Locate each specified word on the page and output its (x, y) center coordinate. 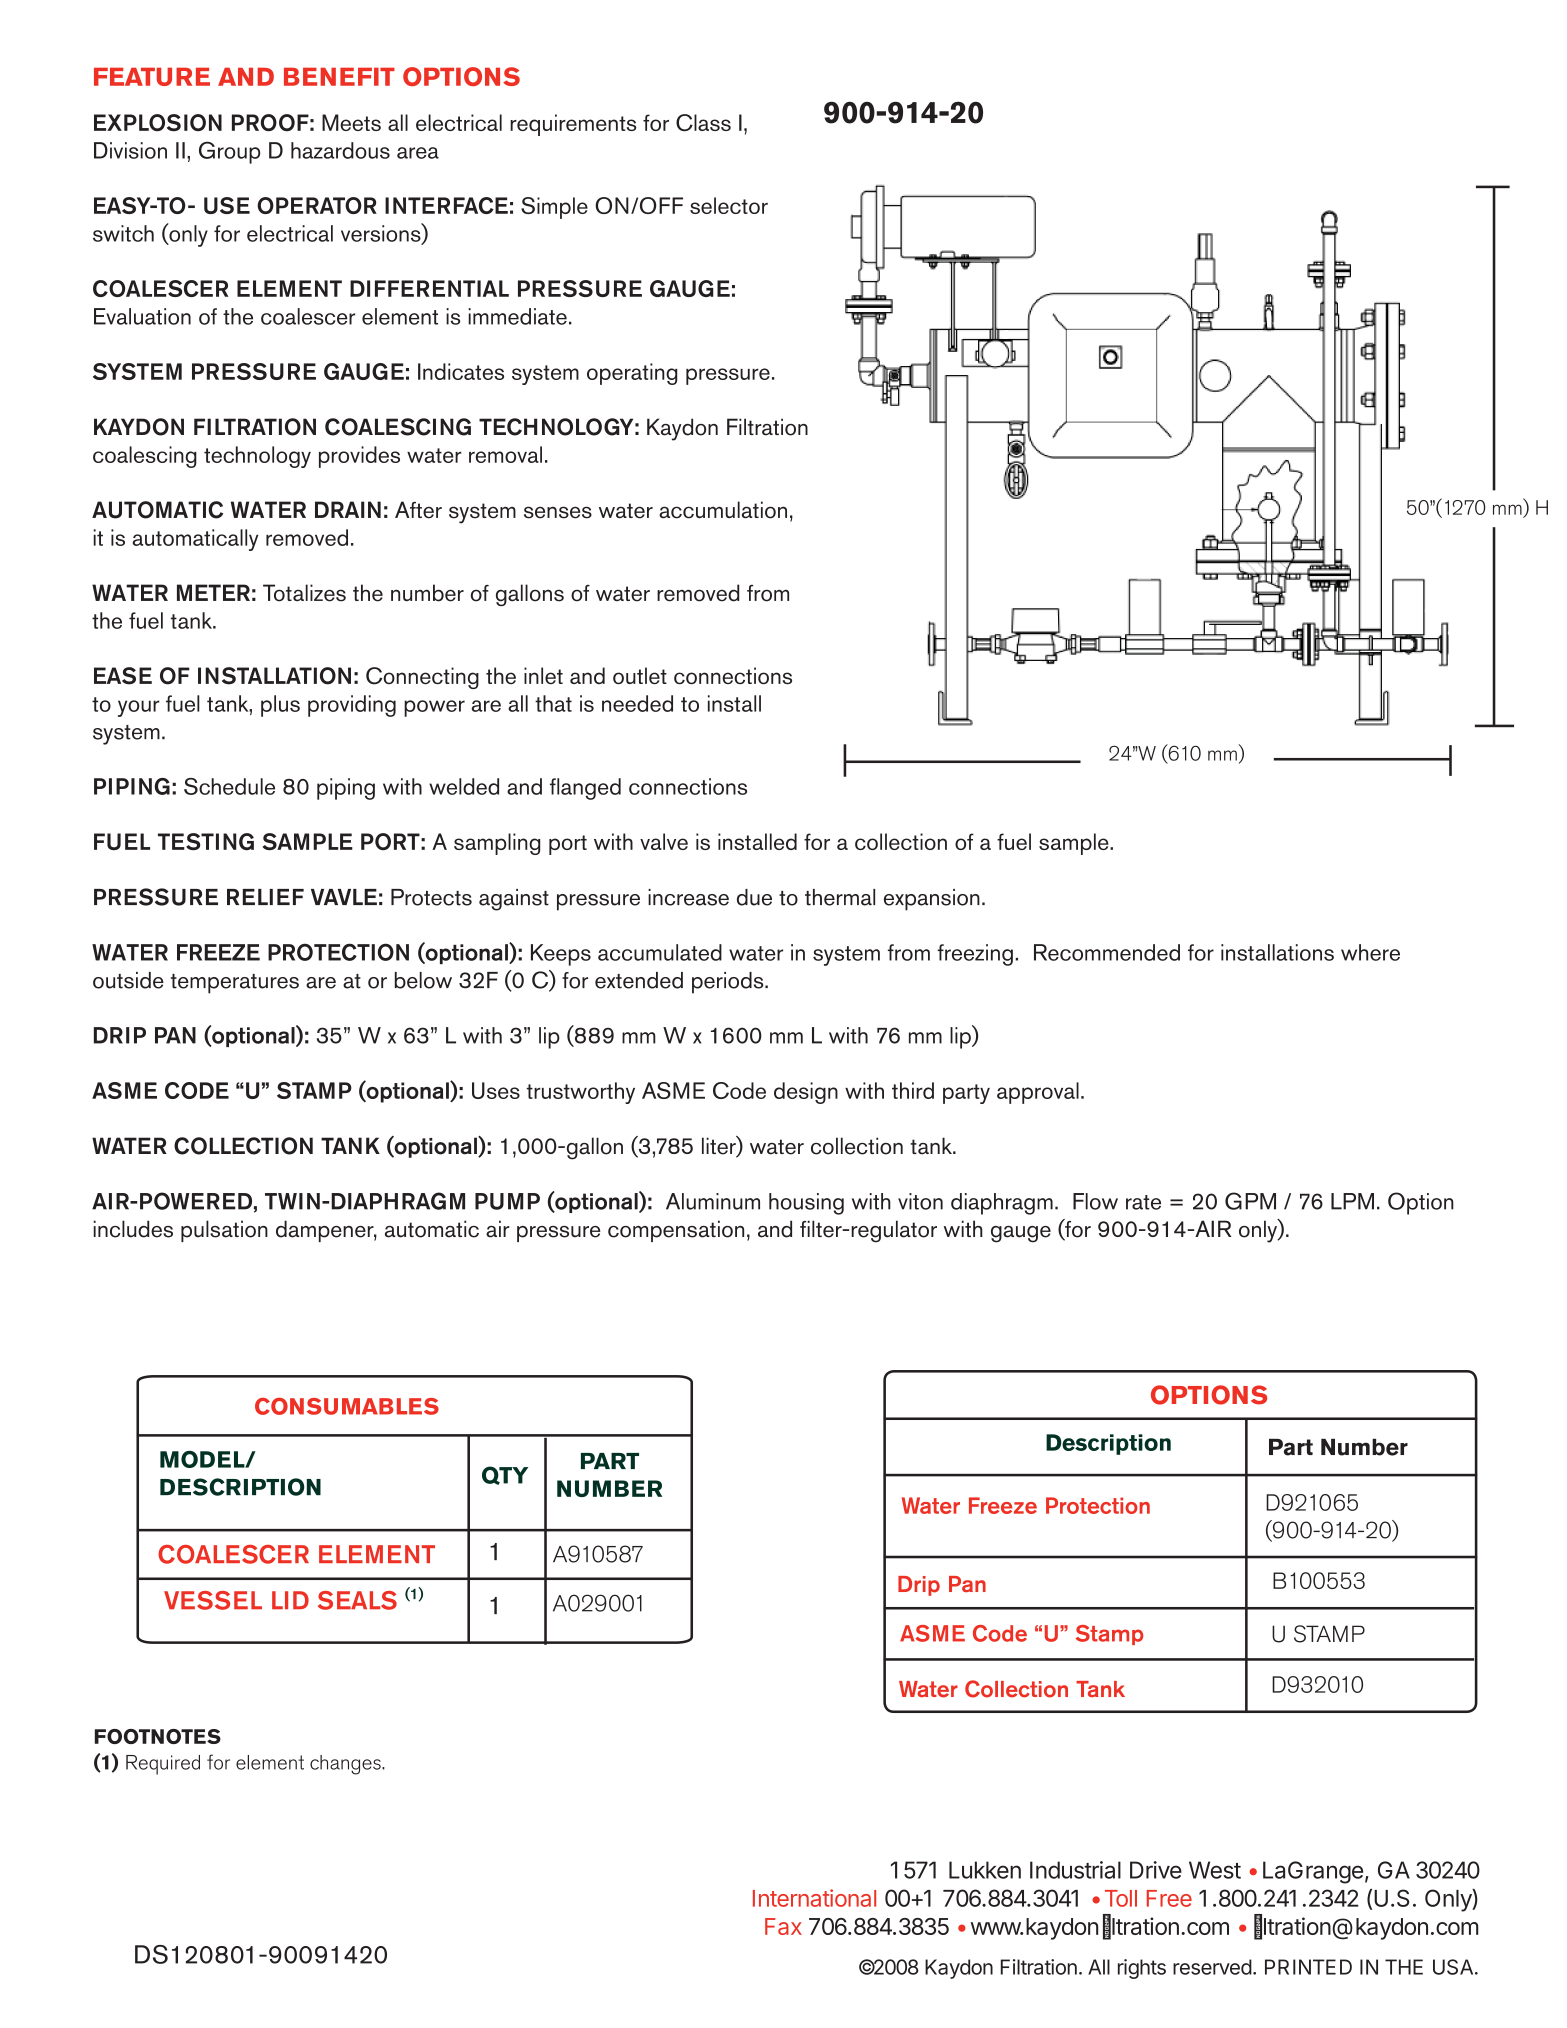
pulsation (224, 1231)
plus (280, 706)
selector (729, 205)
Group (229, 152)
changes (346, 1765)
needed (637, 703)
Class (703, 122)
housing (806, 1204)
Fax (783, 1926)
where (1370, 952)
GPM (1250, 1201)
